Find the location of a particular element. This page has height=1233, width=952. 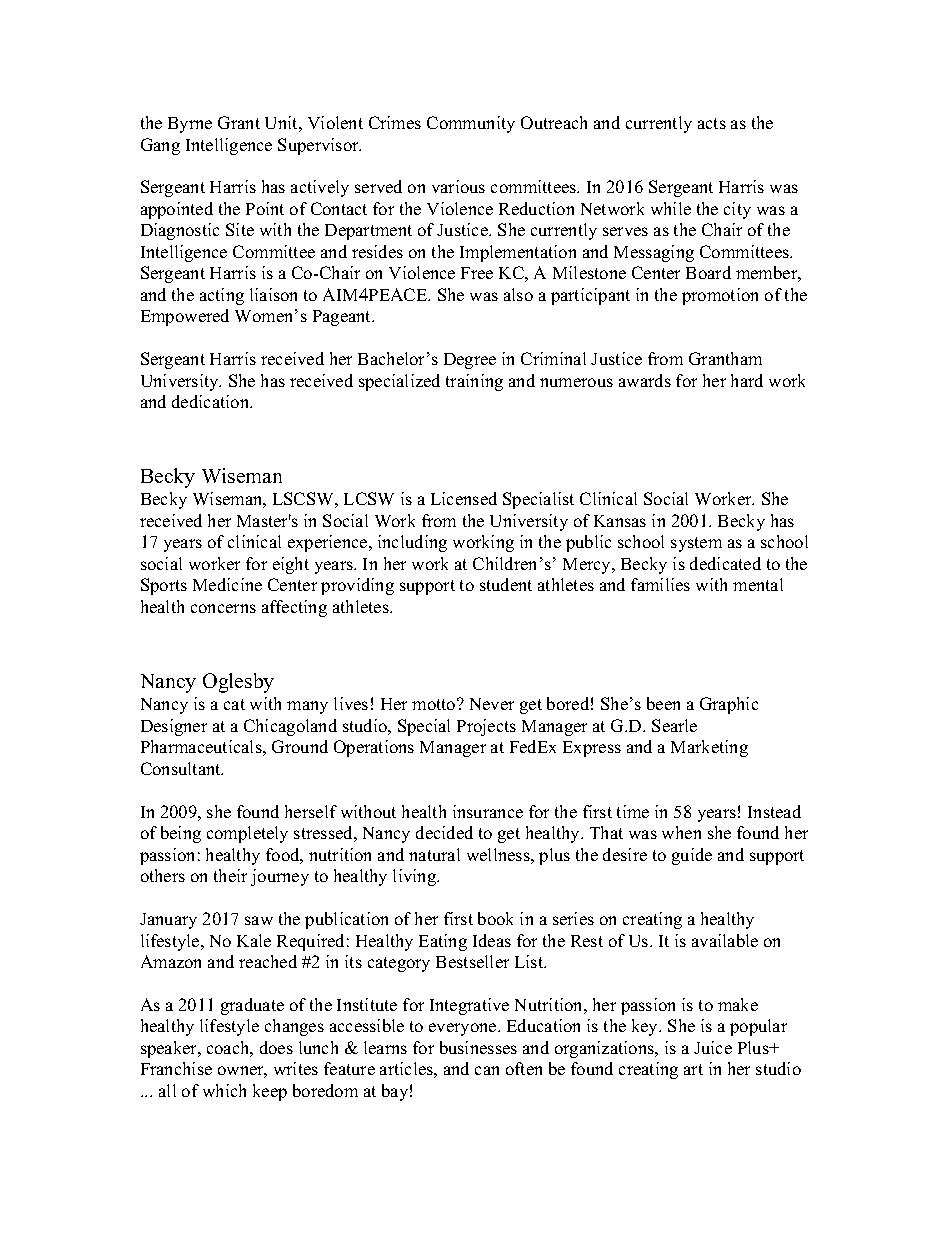

concerns is located at coordinates (223, 608).
